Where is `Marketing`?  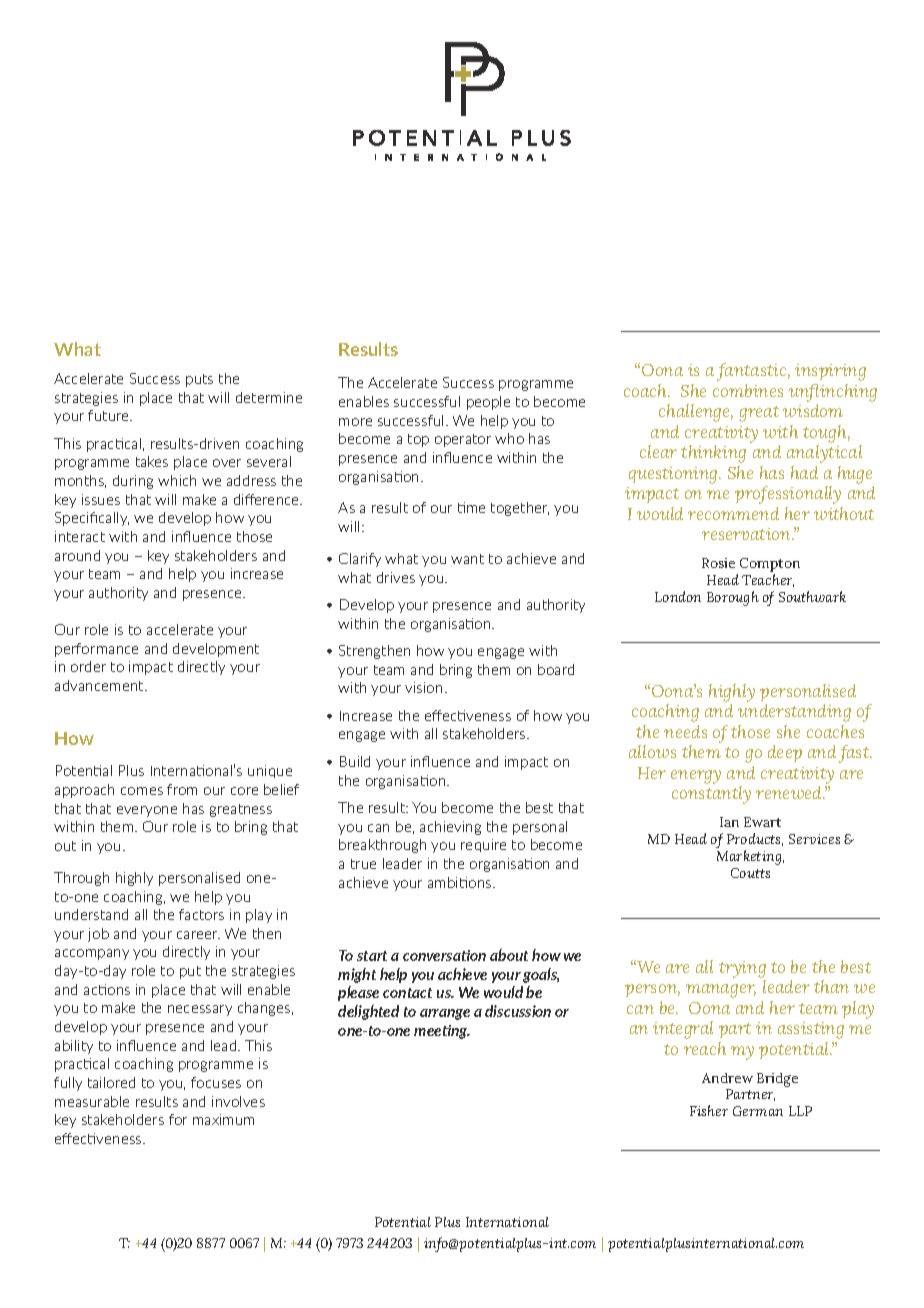 Marketing is located at coordinates (750, 857).
